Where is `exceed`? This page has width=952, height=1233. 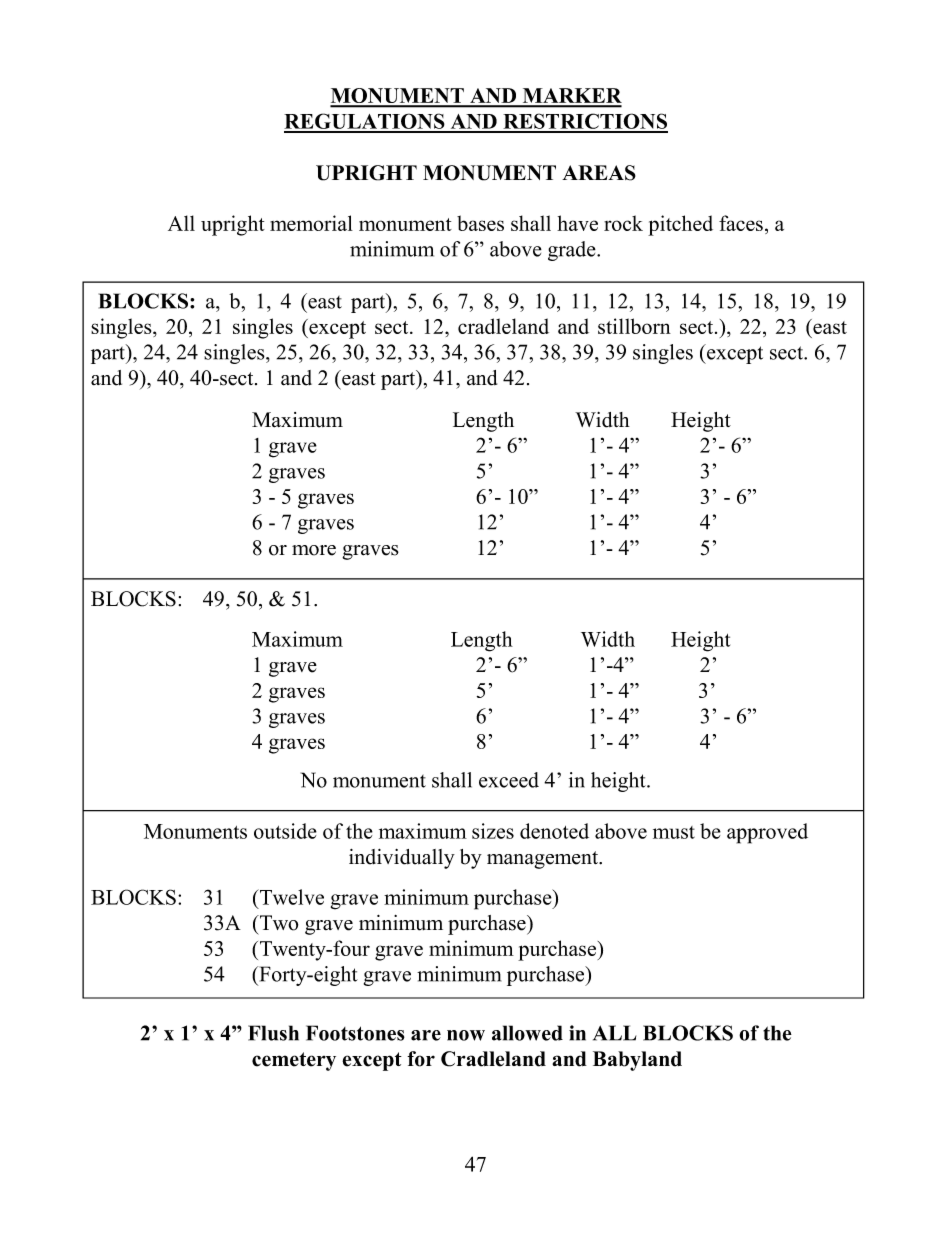
exceed is located at coordinates (509, 780).
